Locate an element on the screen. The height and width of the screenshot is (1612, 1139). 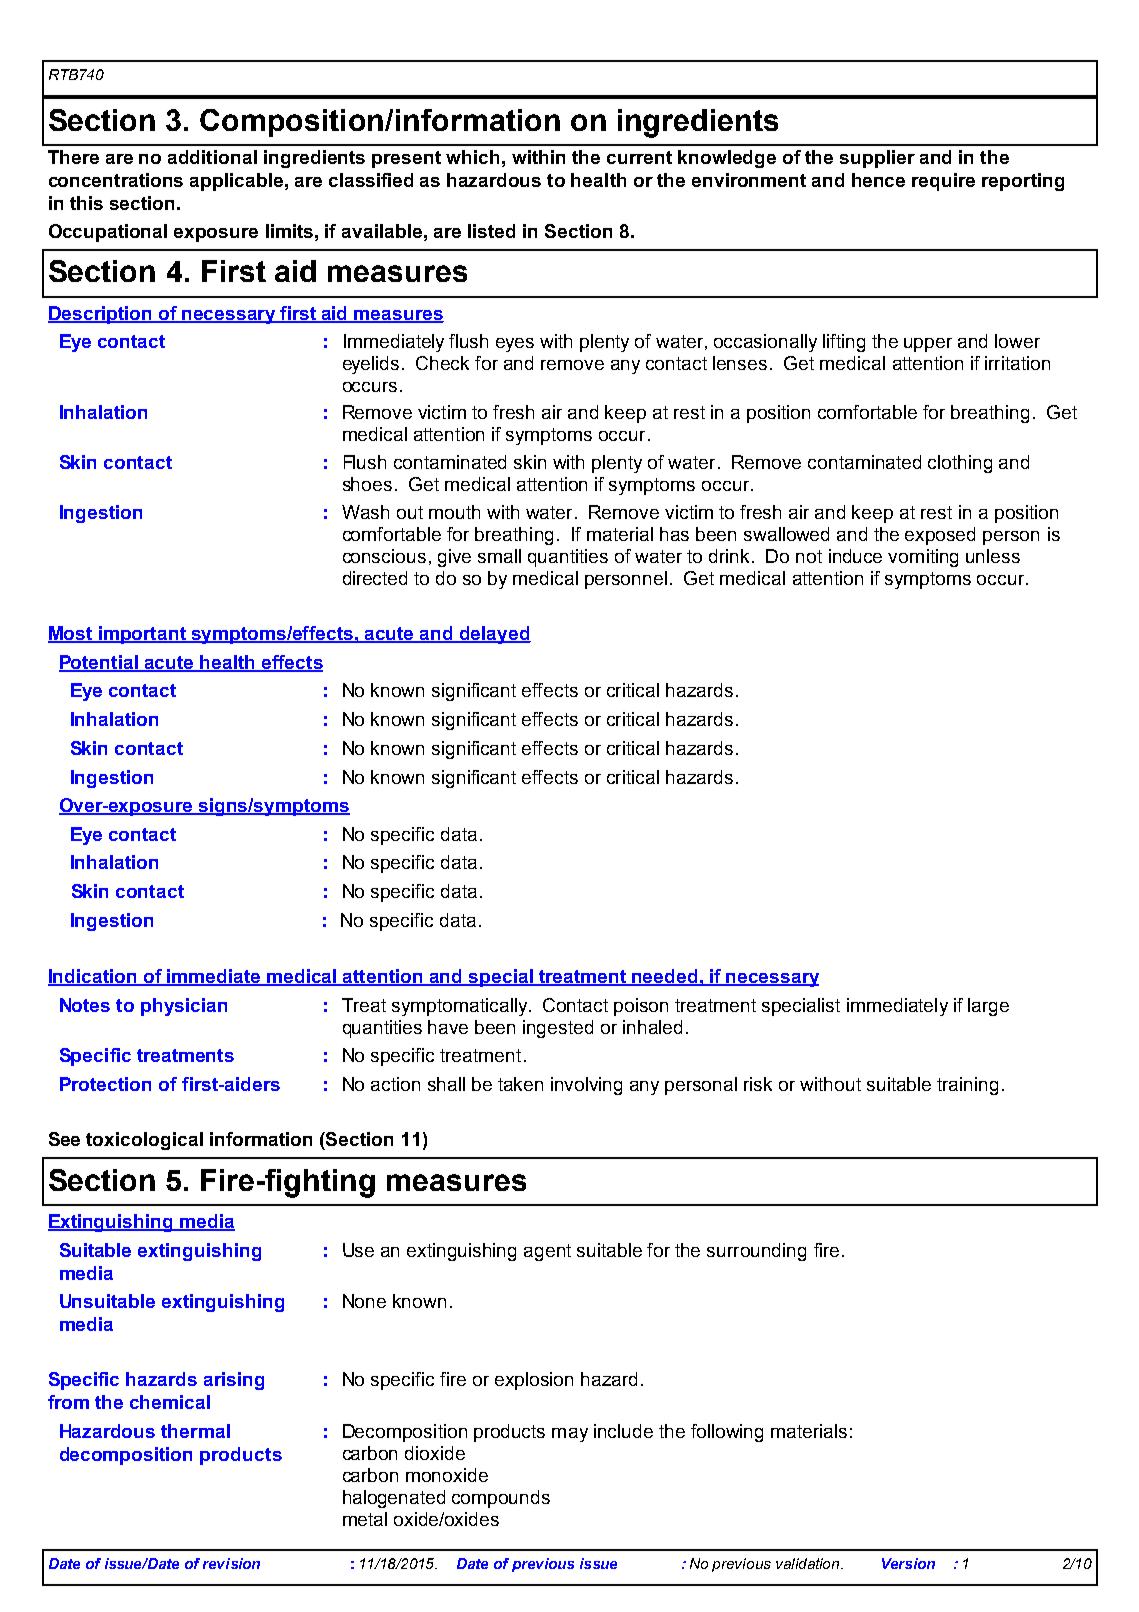
listed is located at coordinates (491, 231).
